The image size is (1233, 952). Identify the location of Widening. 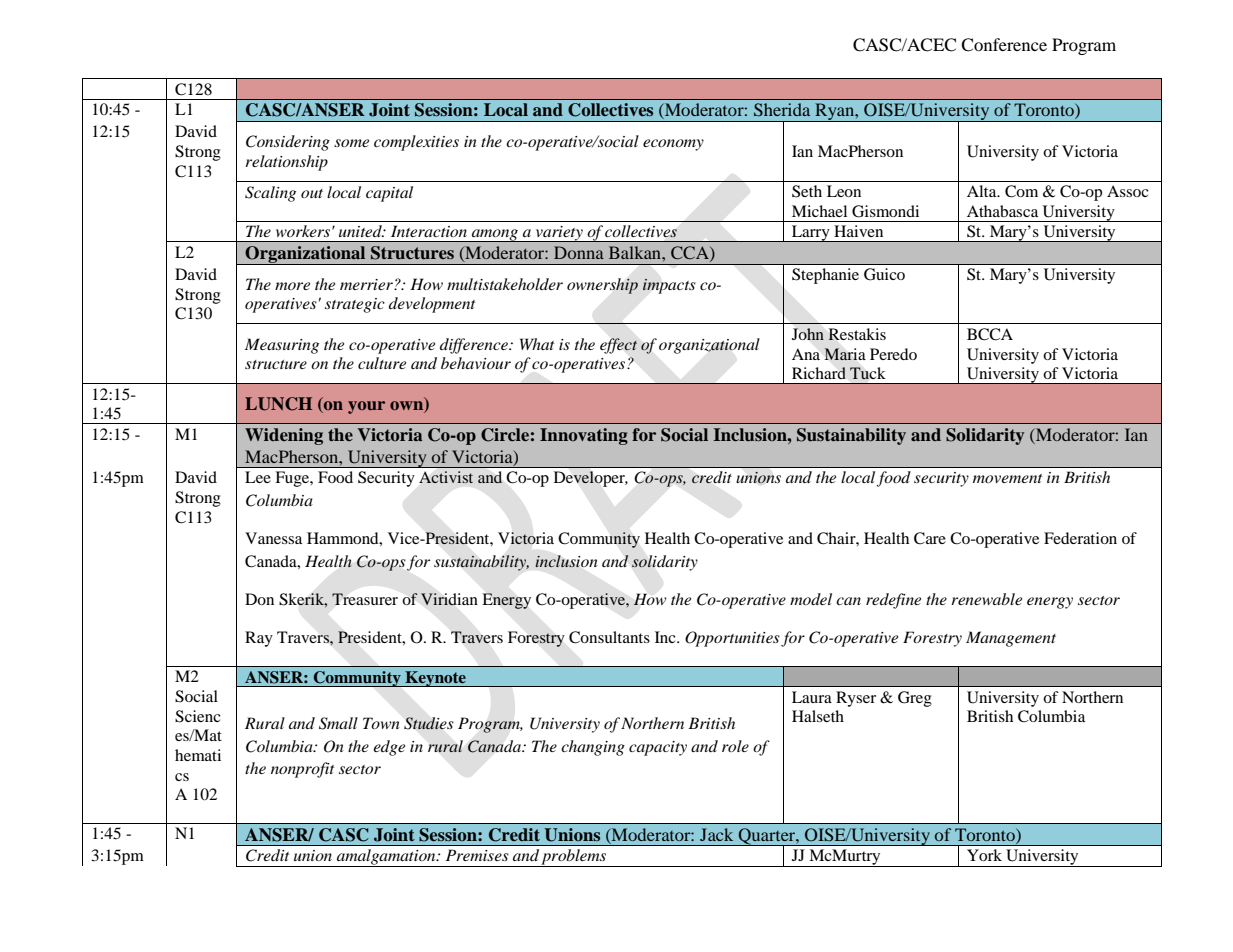
(284, 436).
